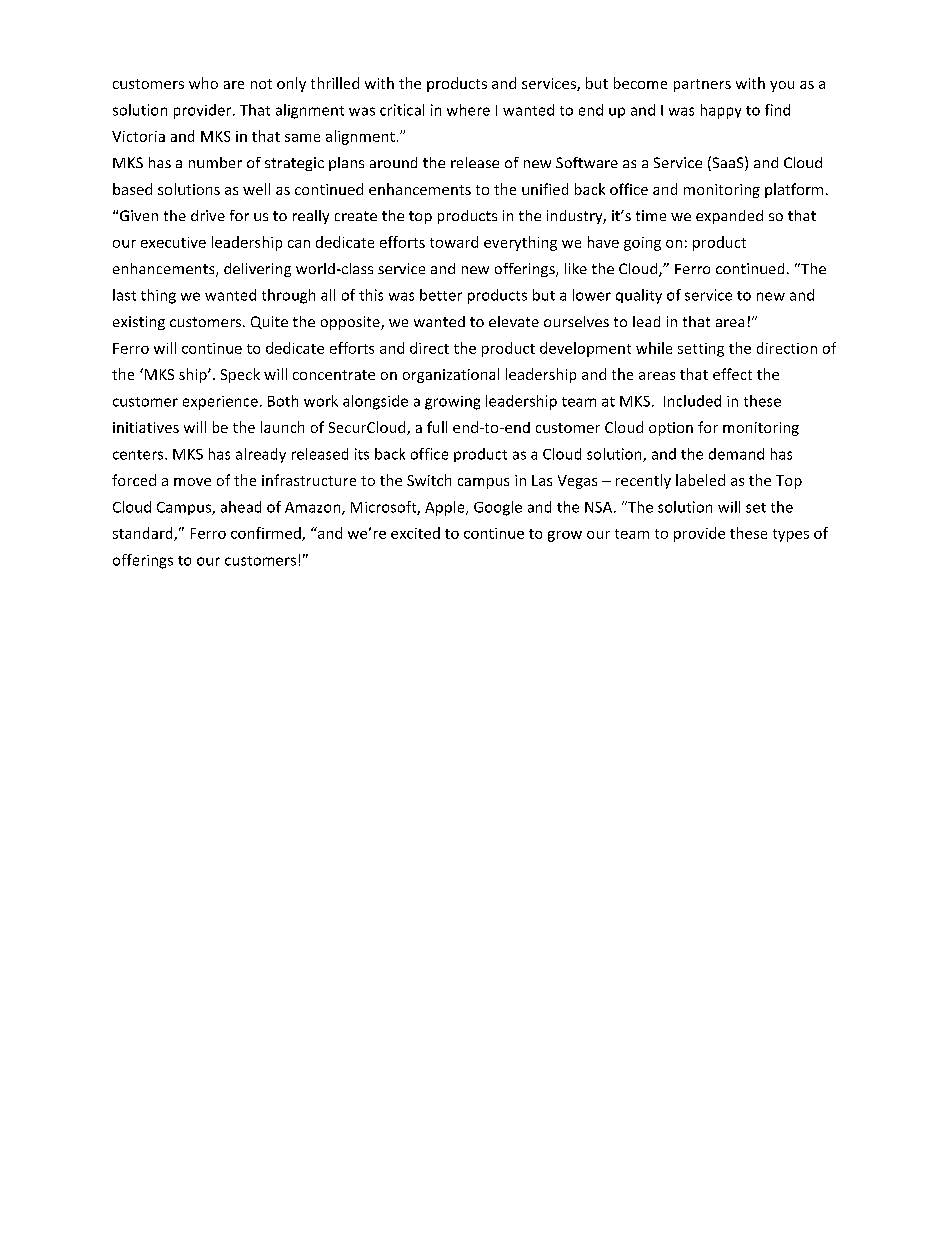  I want to click on better, so click(441, 295).
